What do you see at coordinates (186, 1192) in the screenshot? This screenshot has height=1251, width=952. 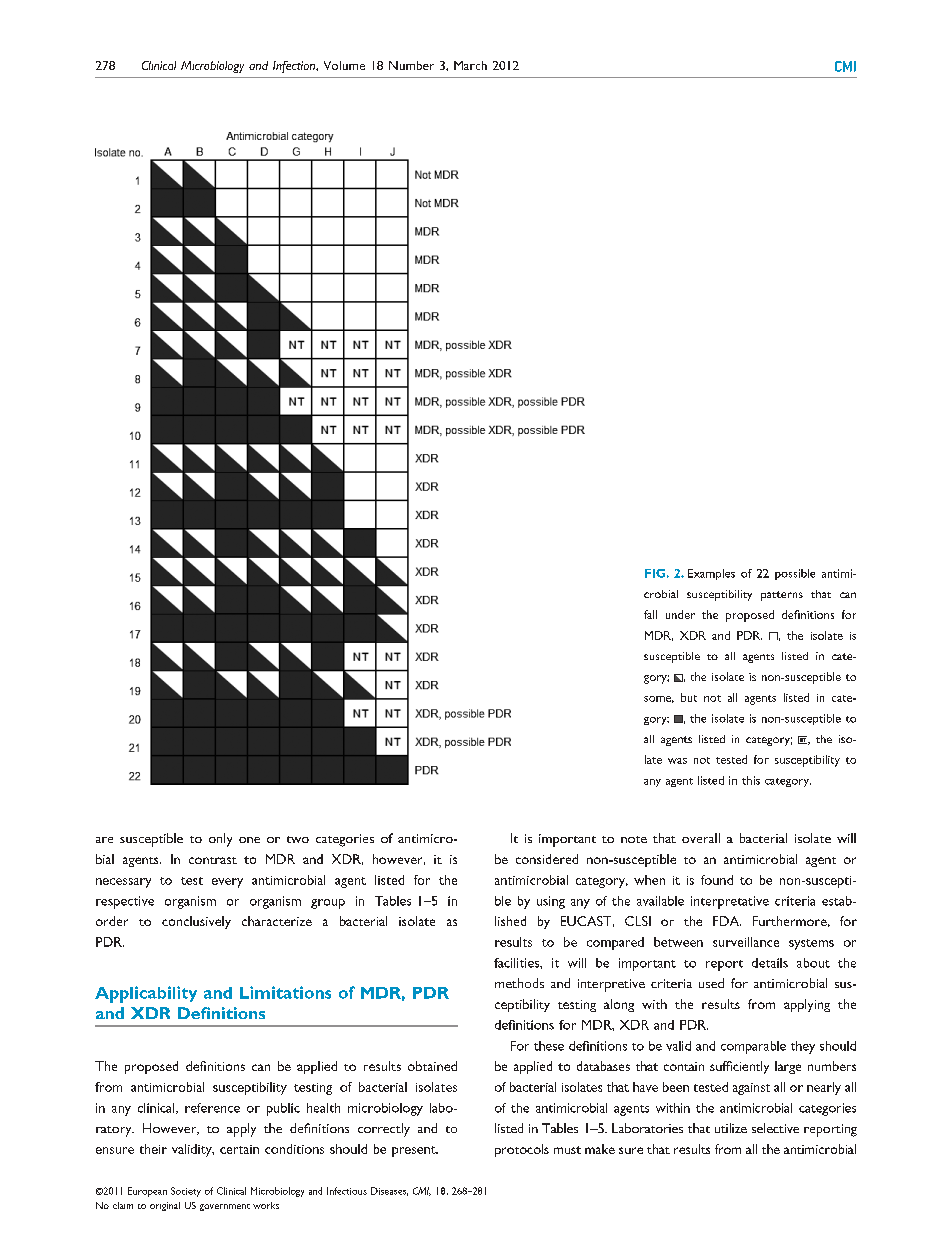 I see `Society` at bounding box center [186, 1192].
